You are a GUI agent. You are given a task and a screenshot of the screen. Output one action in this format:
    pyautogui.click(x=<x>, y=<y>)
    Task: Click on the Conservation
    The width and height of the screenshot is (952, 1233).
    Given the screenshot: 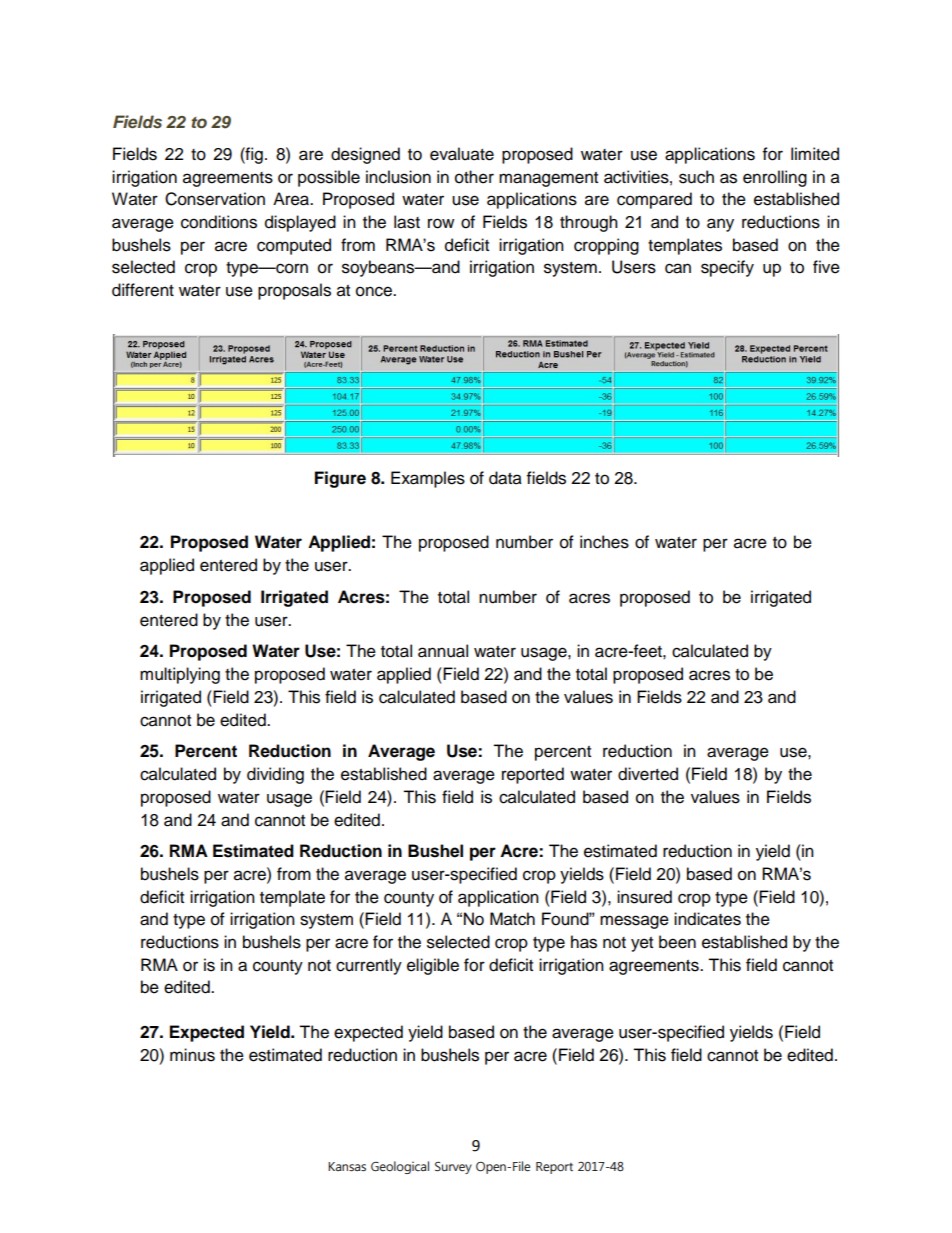 What is the action you would take?
    pyautogui.click(x=215, y=199)
